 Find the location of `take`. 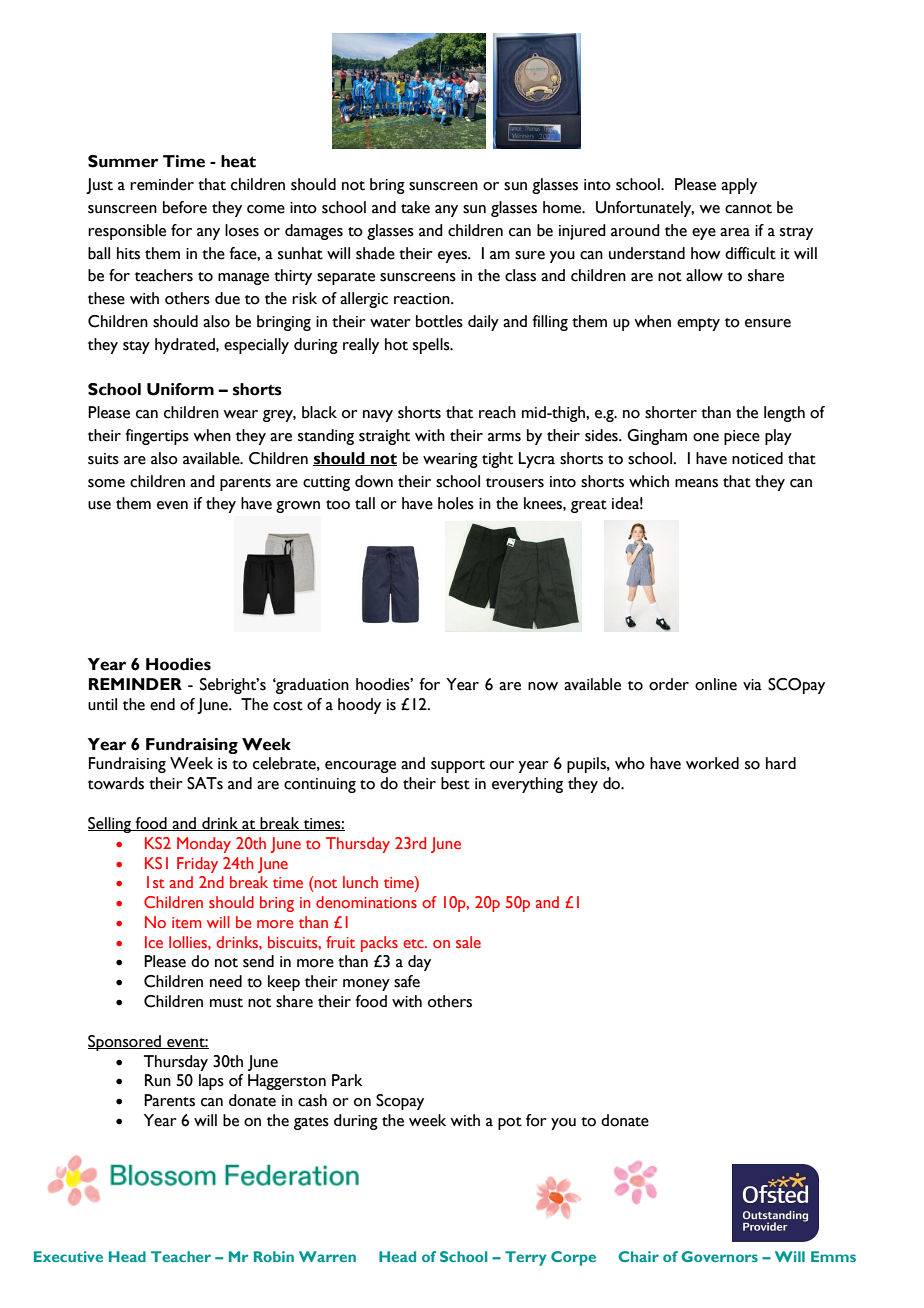

take is located at coordinates (415, 207).
